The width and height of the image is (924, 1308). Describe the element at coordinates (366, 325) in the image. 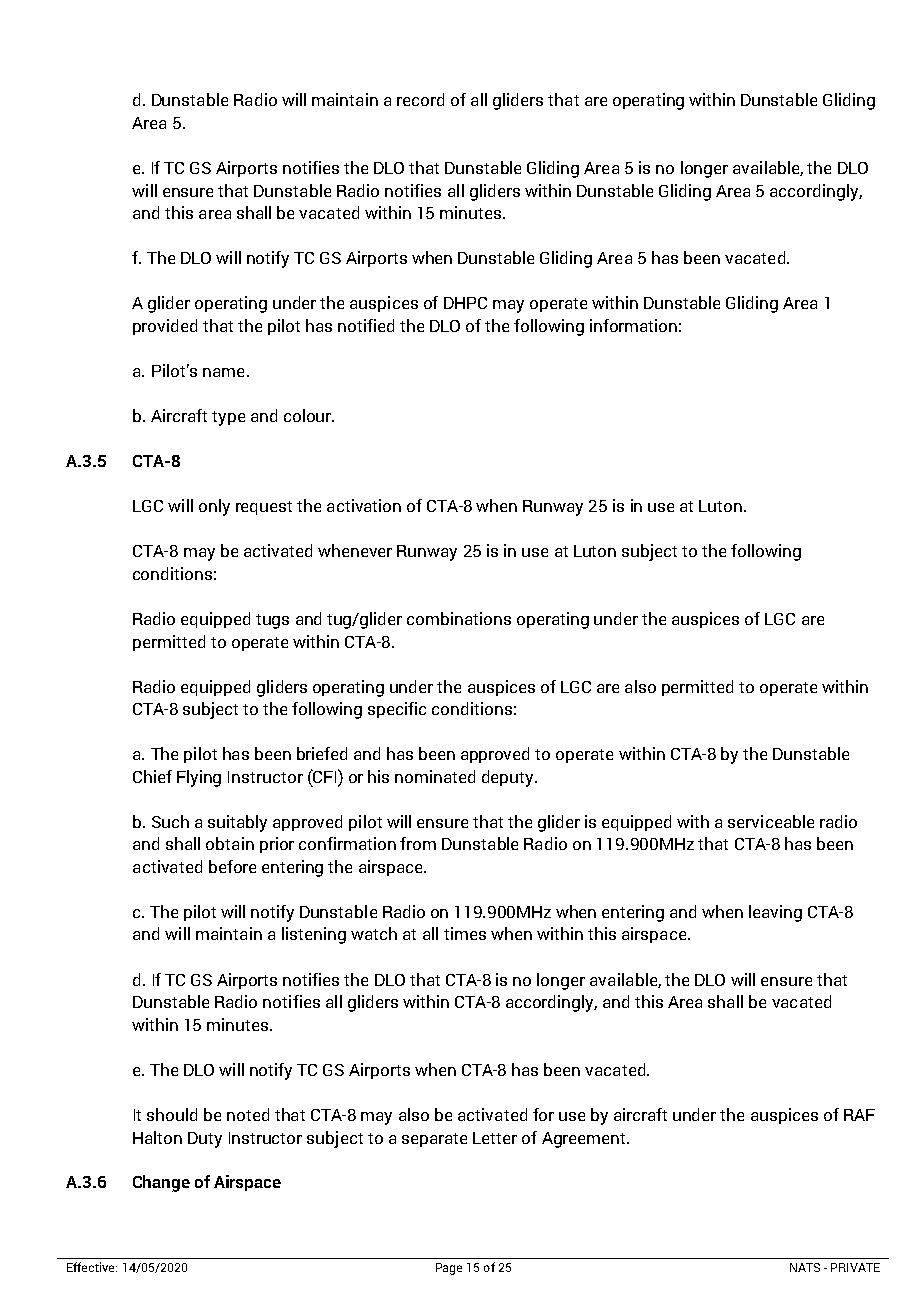

I see `notified` at that location.
